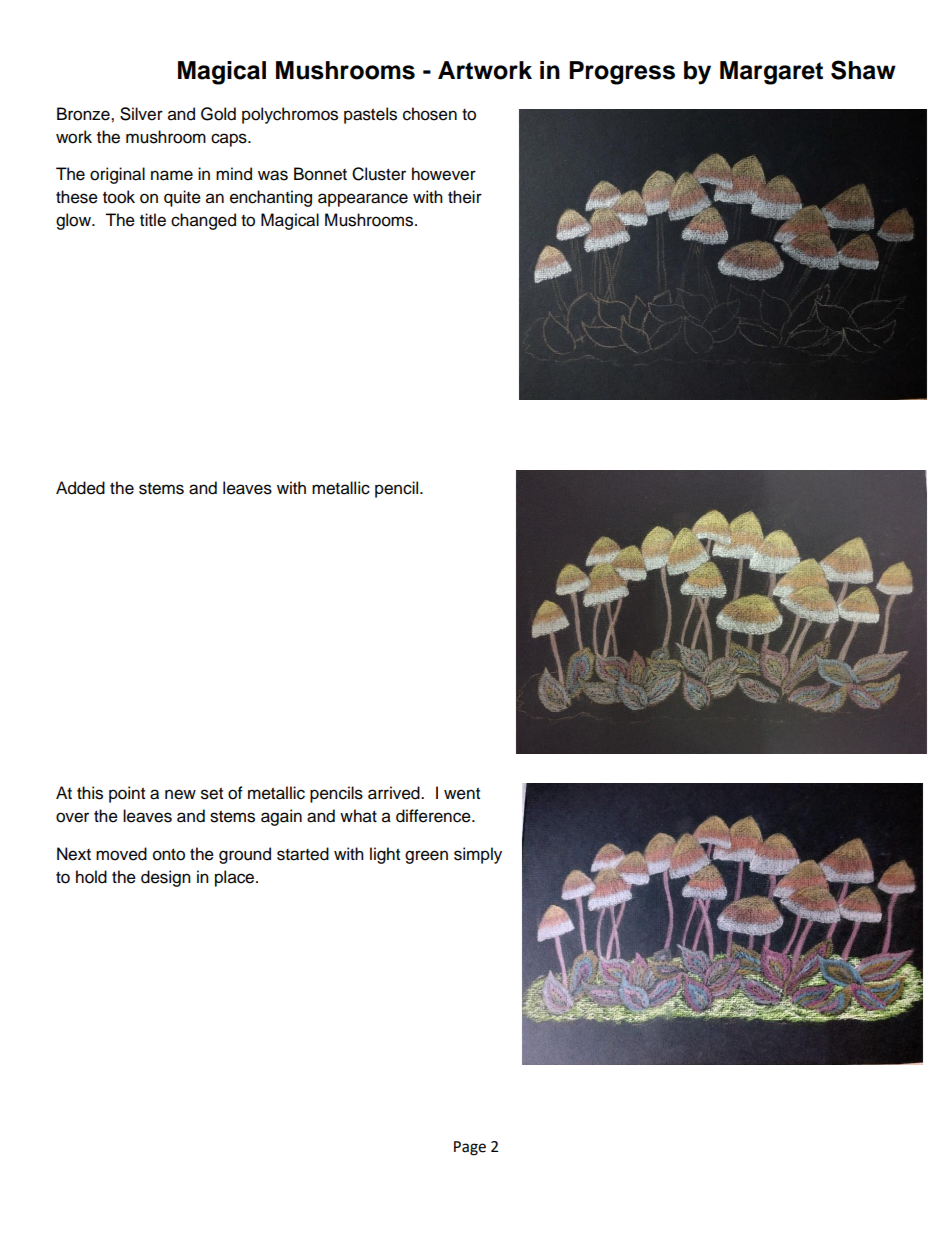 The image size is (952, 1233). Describe the element at coordinates (141, 114) in the screenshot. I see `Silver` at that location.
